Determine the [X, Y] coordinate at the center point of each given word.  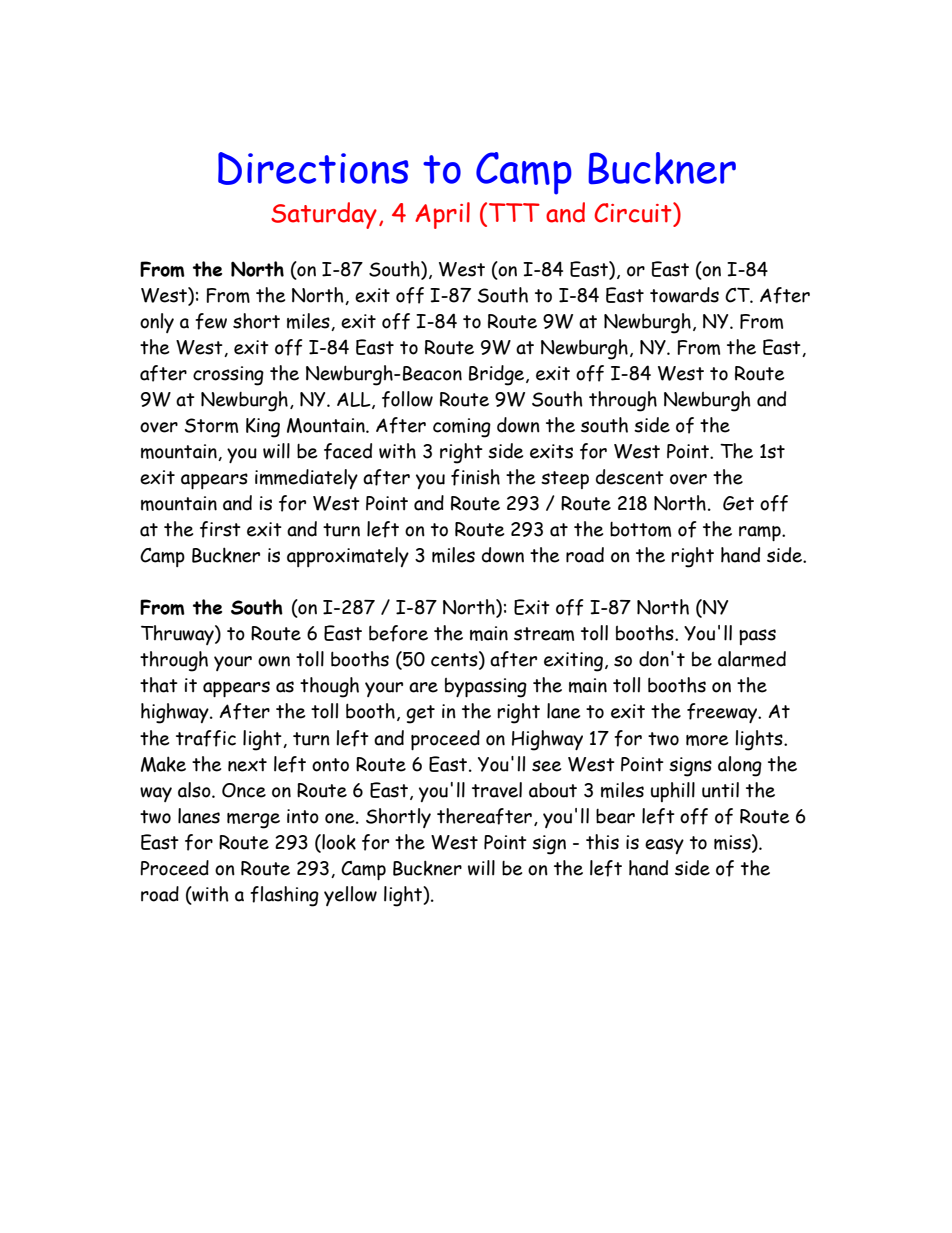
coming [462, 428]
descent [630, 477]
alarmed [752, 659]
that [159, 685]
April [442, 215]
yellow [350, 896]
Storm [211, 425]
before [398, 633]
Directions [313, 168]
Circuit [634, 212]
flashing [284, 896]
